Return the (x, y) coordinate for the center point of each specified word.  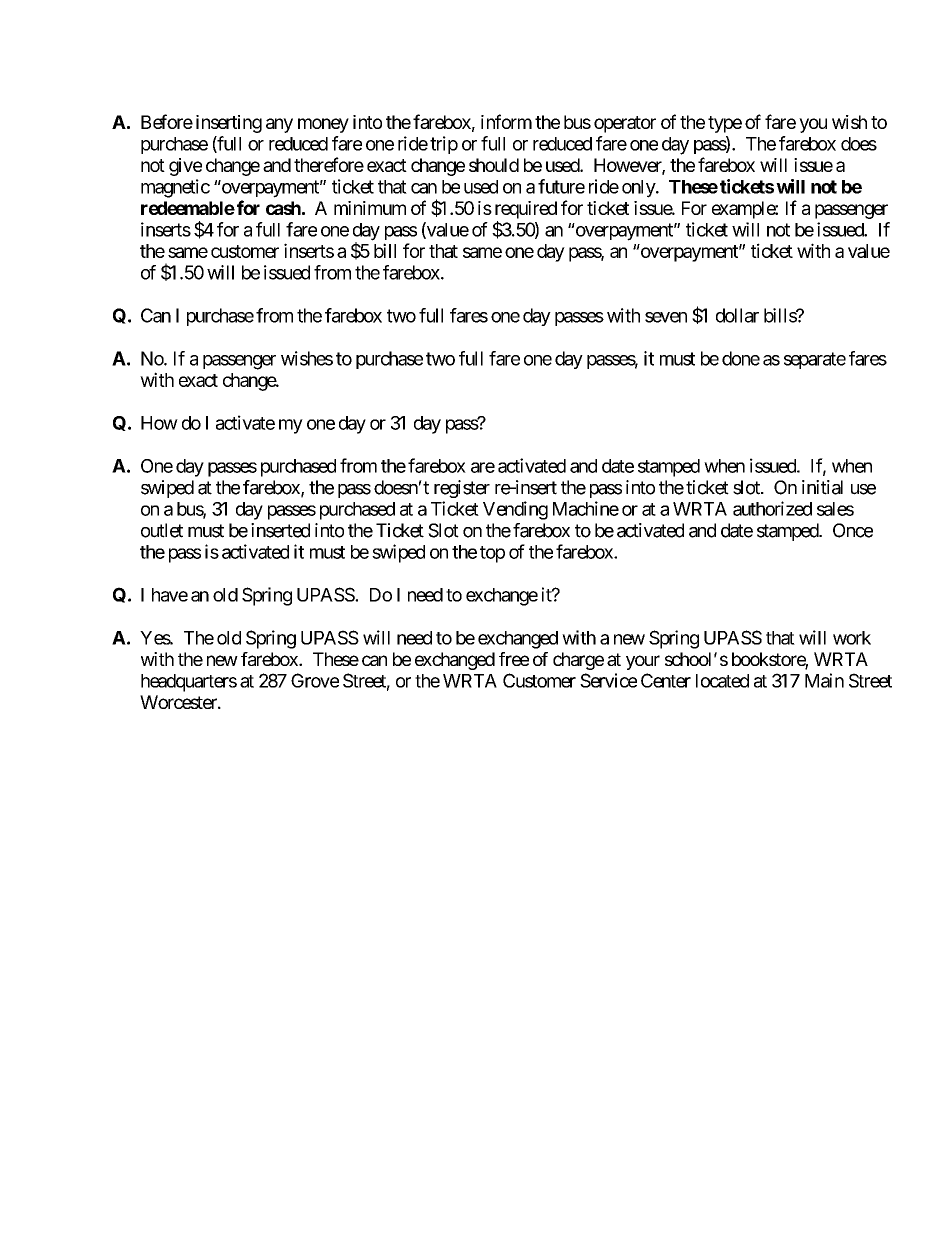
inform (506, 121)
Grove (315, 680)
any (279, 125)
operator (625, 124)
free (514, 659)
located (722, 681)
